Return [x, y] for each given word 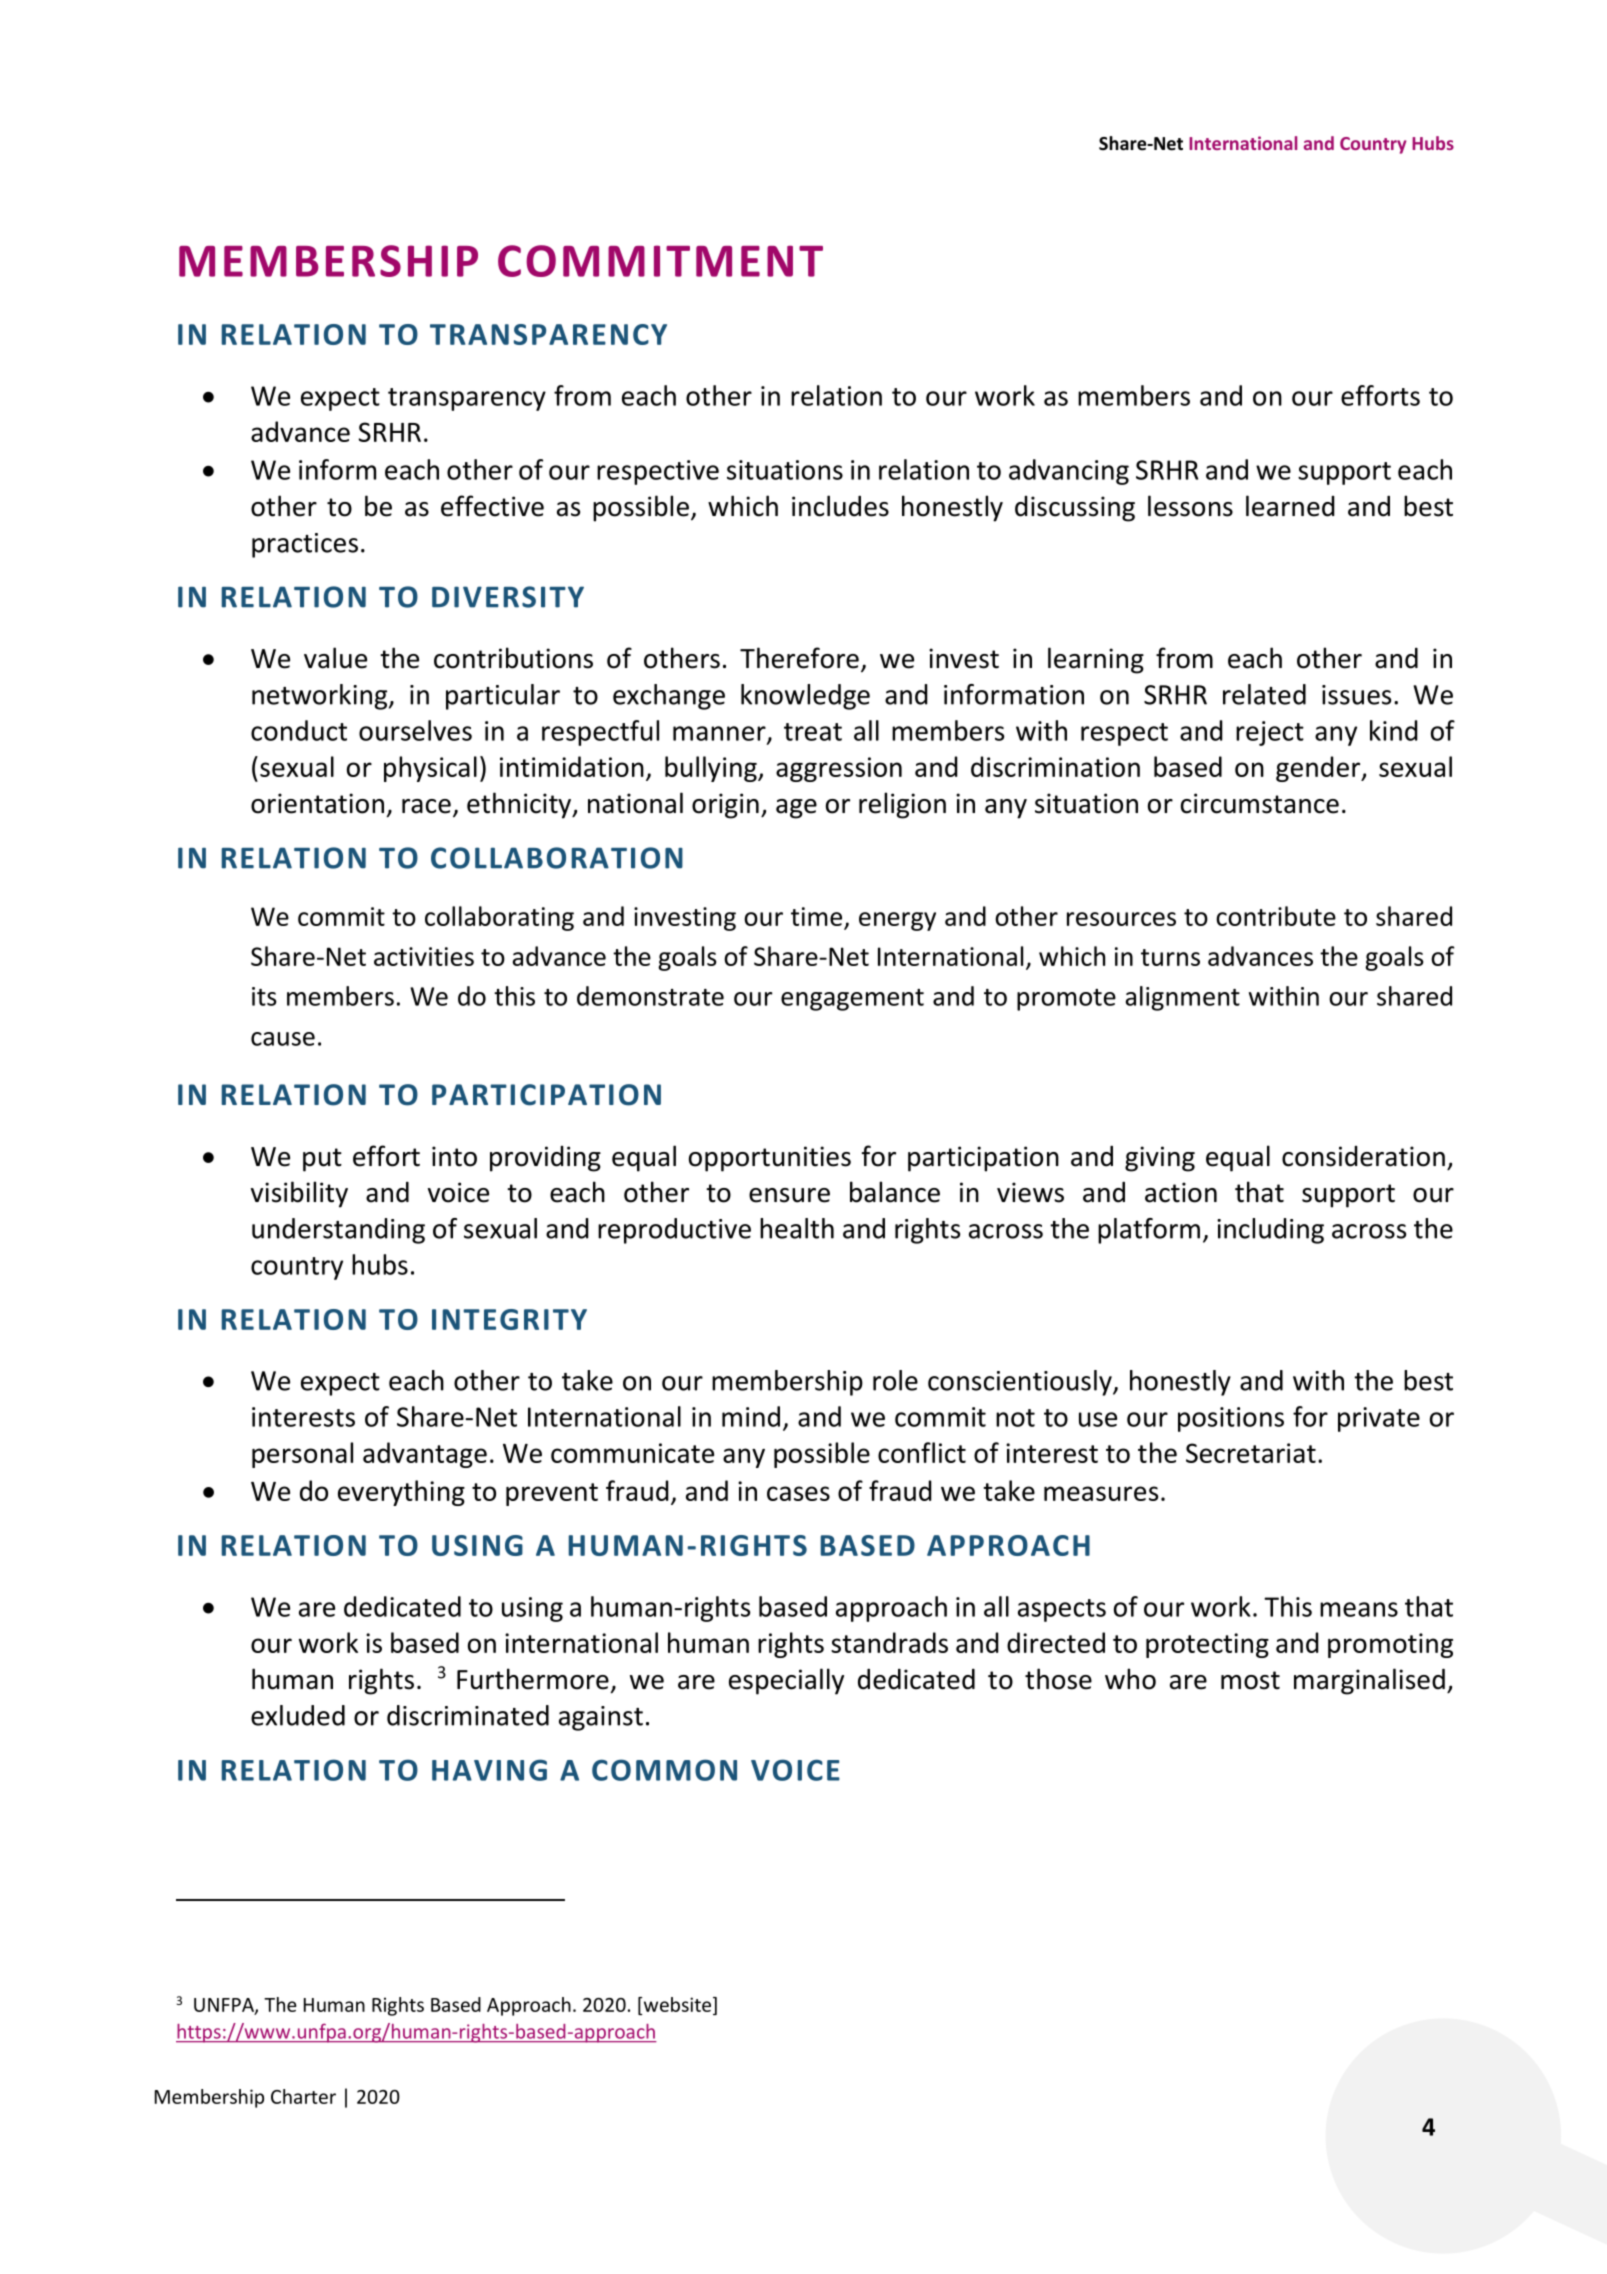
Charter [303, 2096]
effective [492, 506]
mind [751, 1416]
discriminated [468, 1715]
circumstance [1260, 803]
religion [902, 805]
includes [840, 506]
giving [1160, 1159]
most [1250, 1680]
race [426, 806]
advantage [425, 1455]
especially [786, 1681]
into [454, 1156]
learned [1290, 506]
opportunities [770, 1159]
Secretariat [1251, 1453]
